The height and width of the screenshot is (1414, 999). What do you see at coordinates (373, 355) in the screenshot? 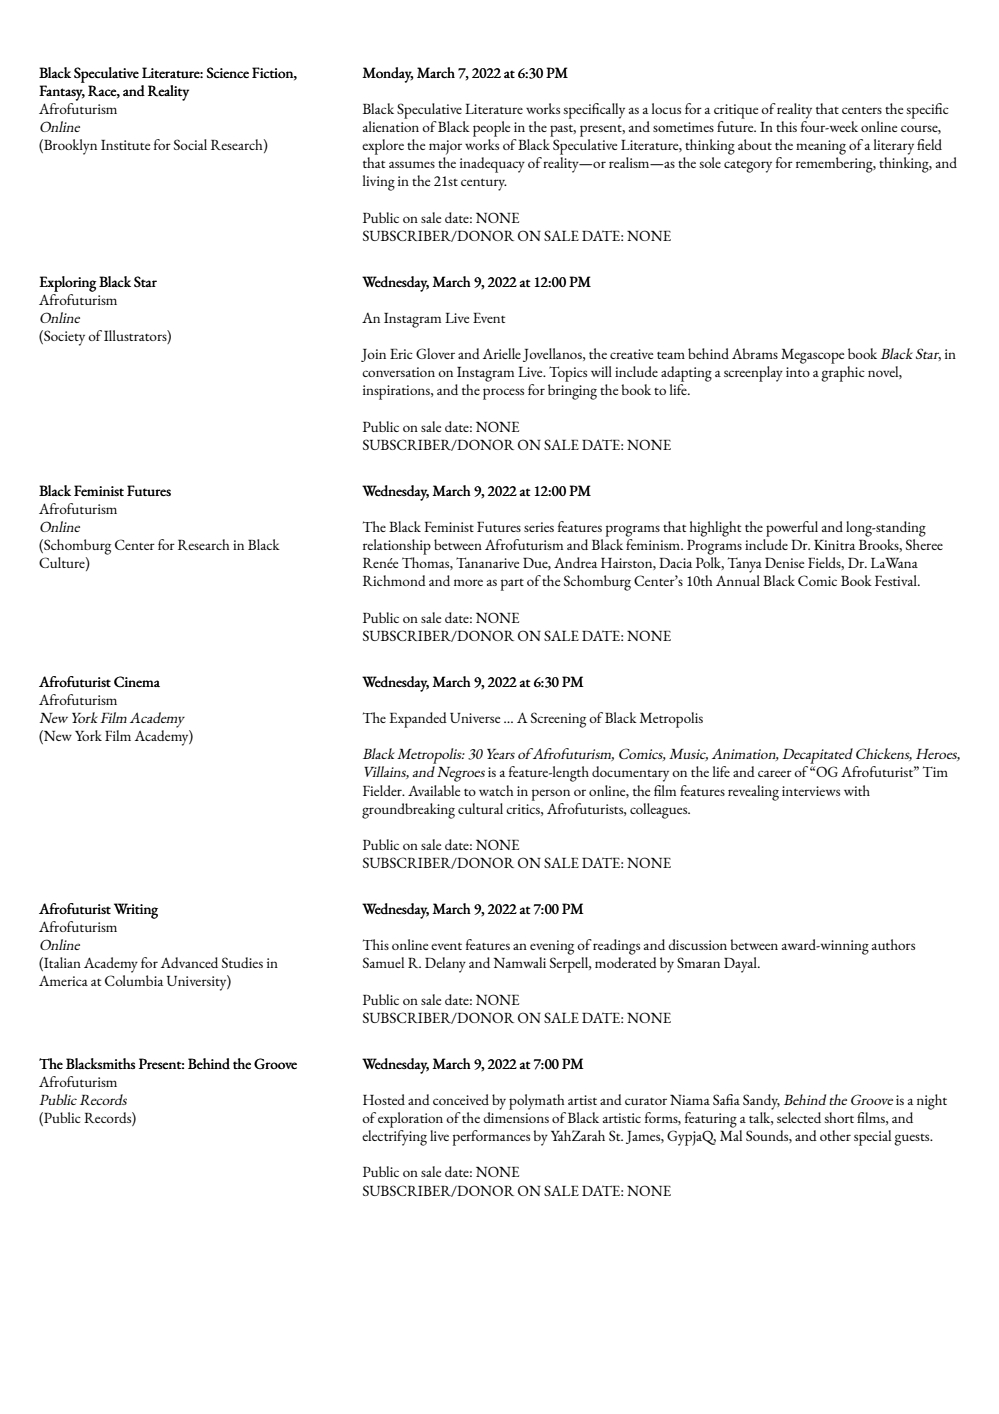
I see `Join` at bounding box center [373, 355].
